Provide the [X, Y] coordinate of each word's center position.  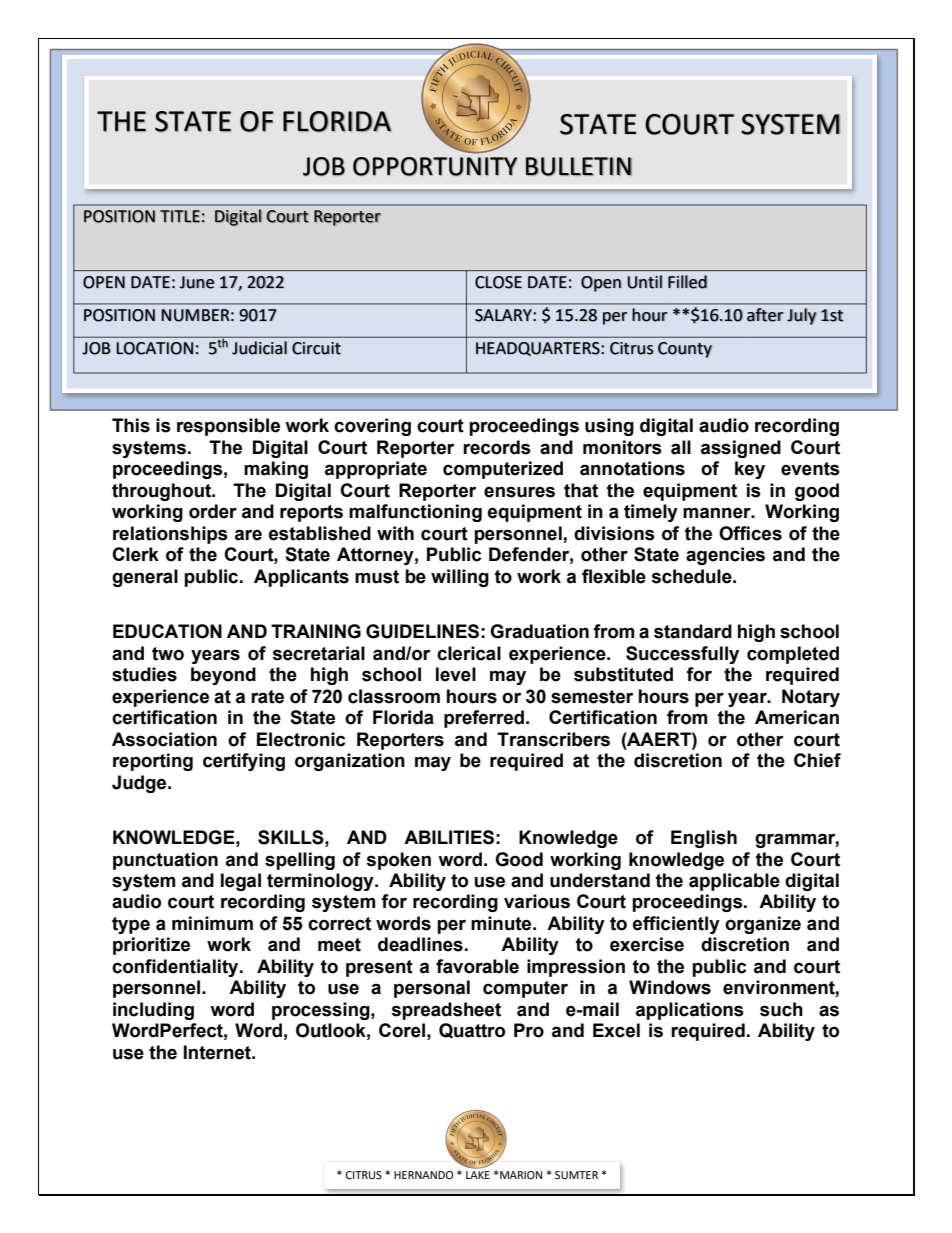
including [153, 1011]
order [213, 511]
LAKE [478, 1175]
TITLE [180, 216]
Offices [750, 533]
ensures [519, 492]
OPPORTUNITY [435, 166]
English [704, 839]
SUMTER [576, 1175]
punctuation [165, 861]
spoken [398, 861]
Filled [687, 282]
